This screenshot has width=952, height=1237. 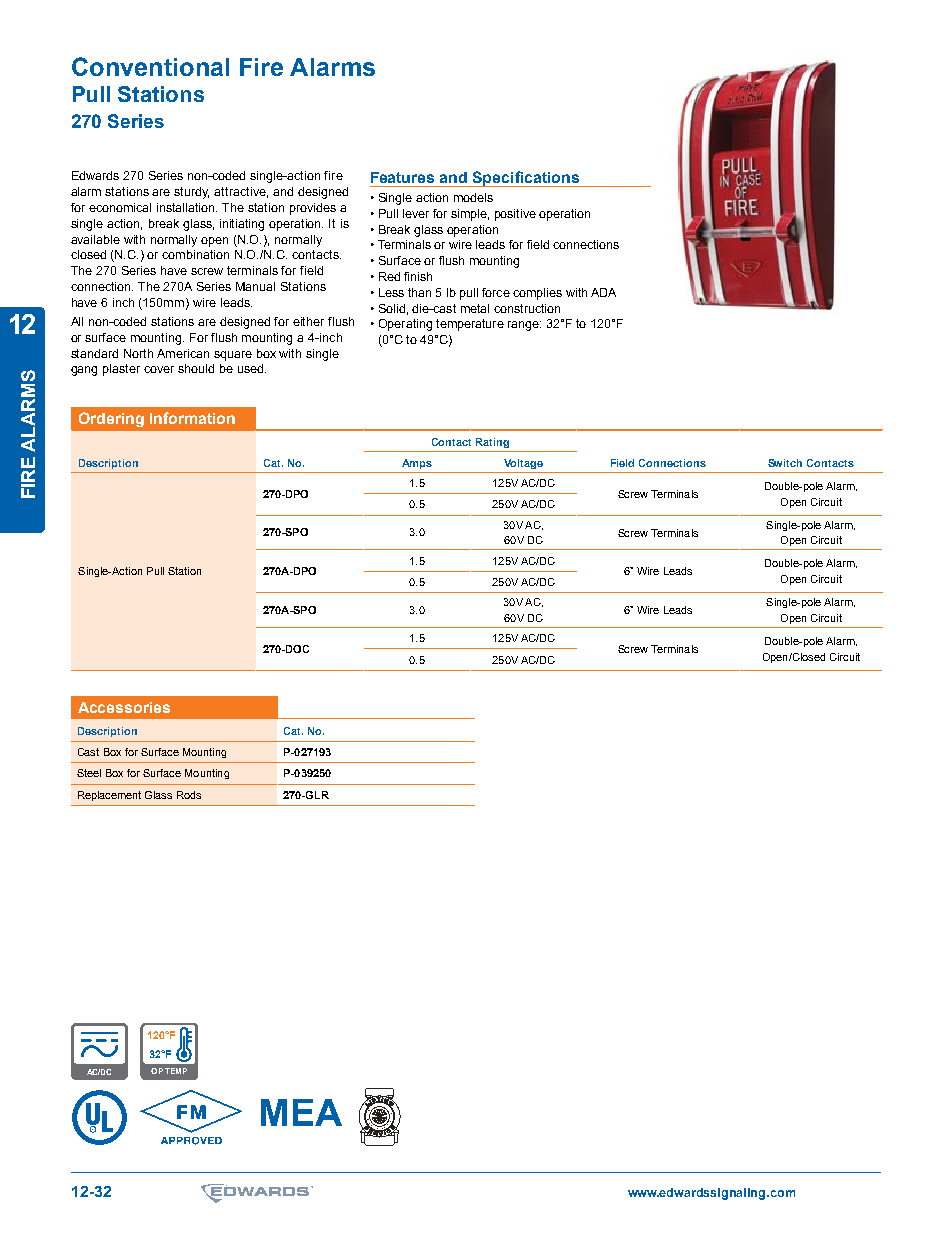 I want to click on Switch, so click(x=785, y=463).
